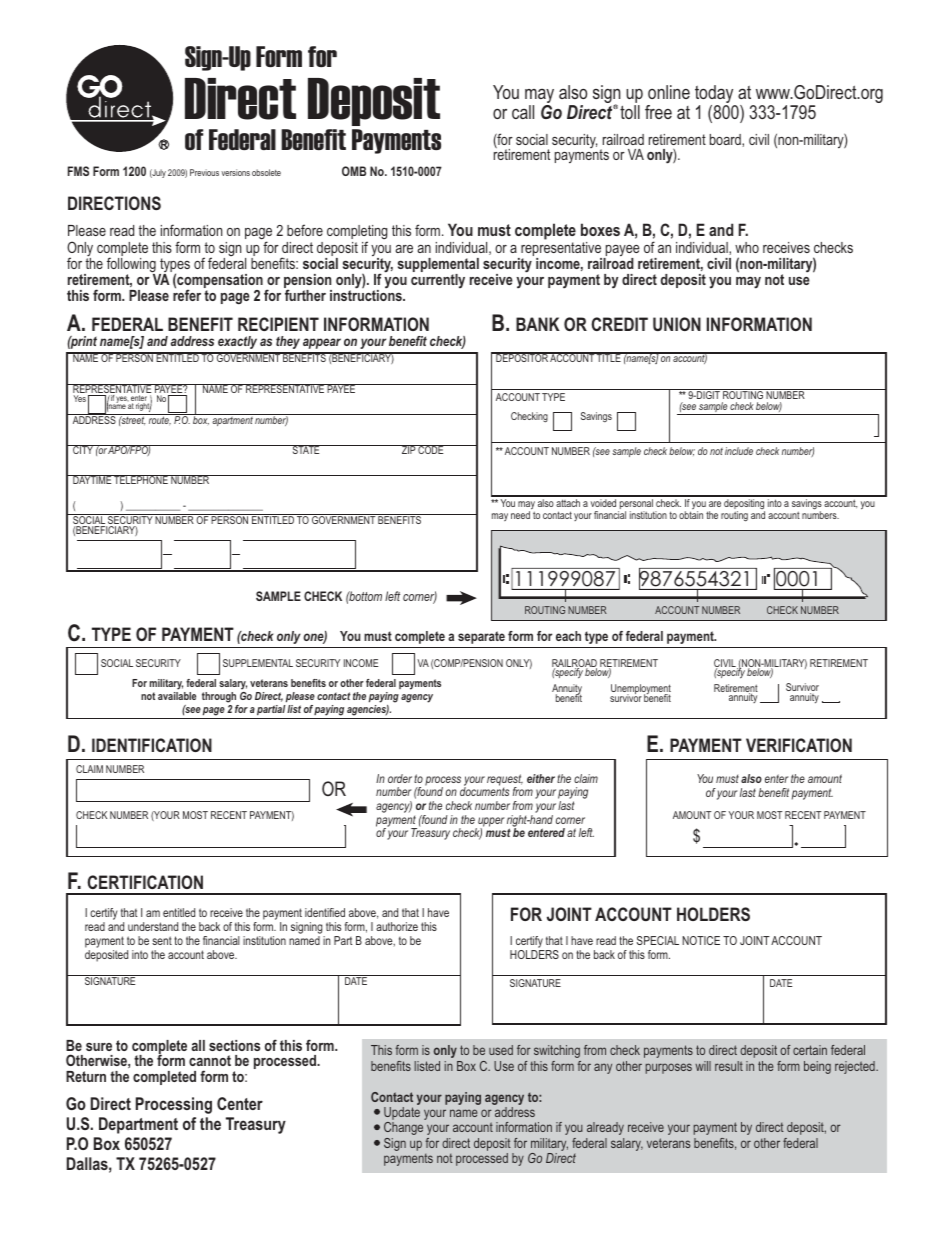 The image size is (952, 1233). Describe the element at coordinates (523, 112) in the image. I see `call` at that location.
